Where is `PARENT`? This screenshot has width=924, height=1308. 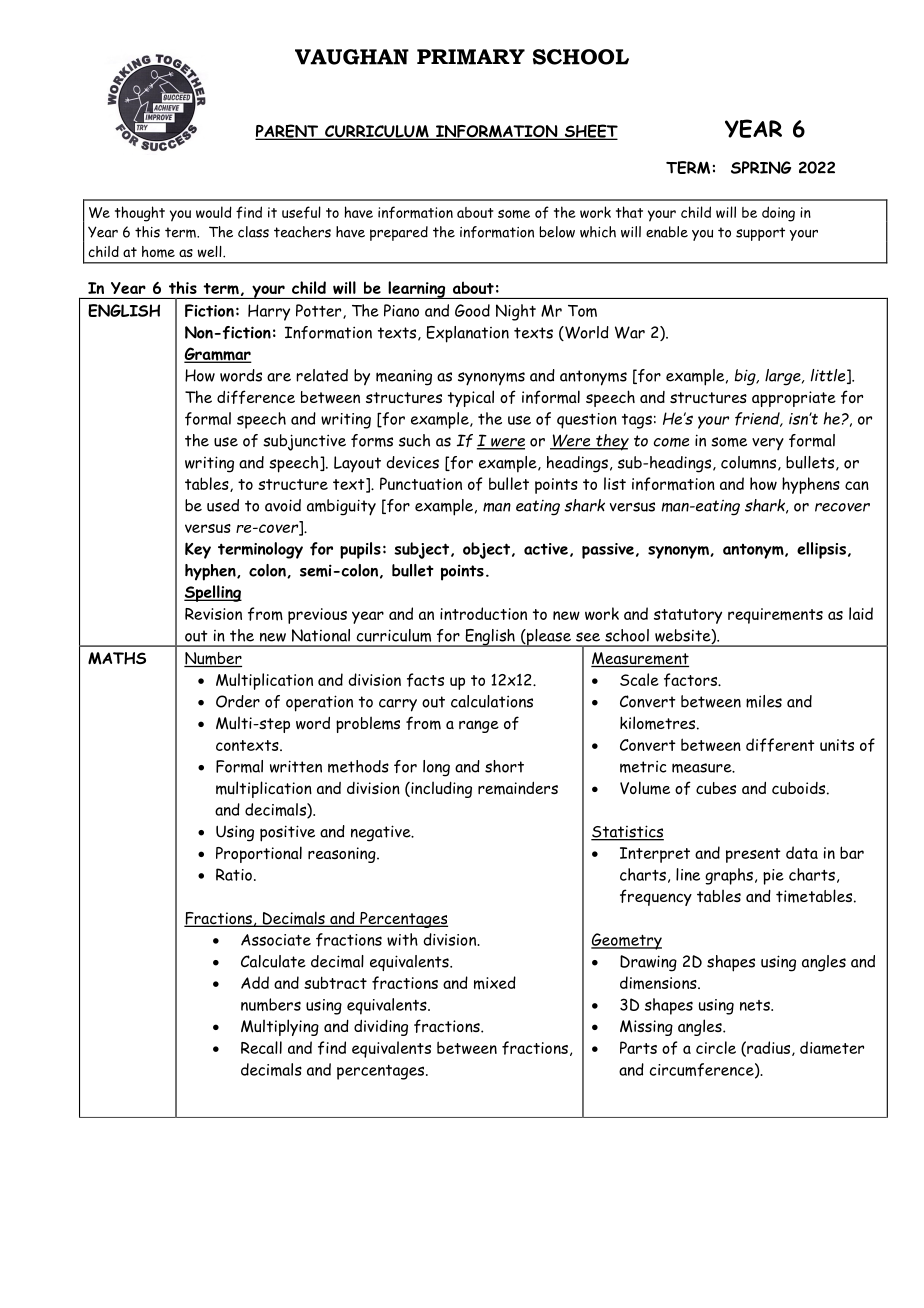
PARENT is located at coordinates (288, 132).
